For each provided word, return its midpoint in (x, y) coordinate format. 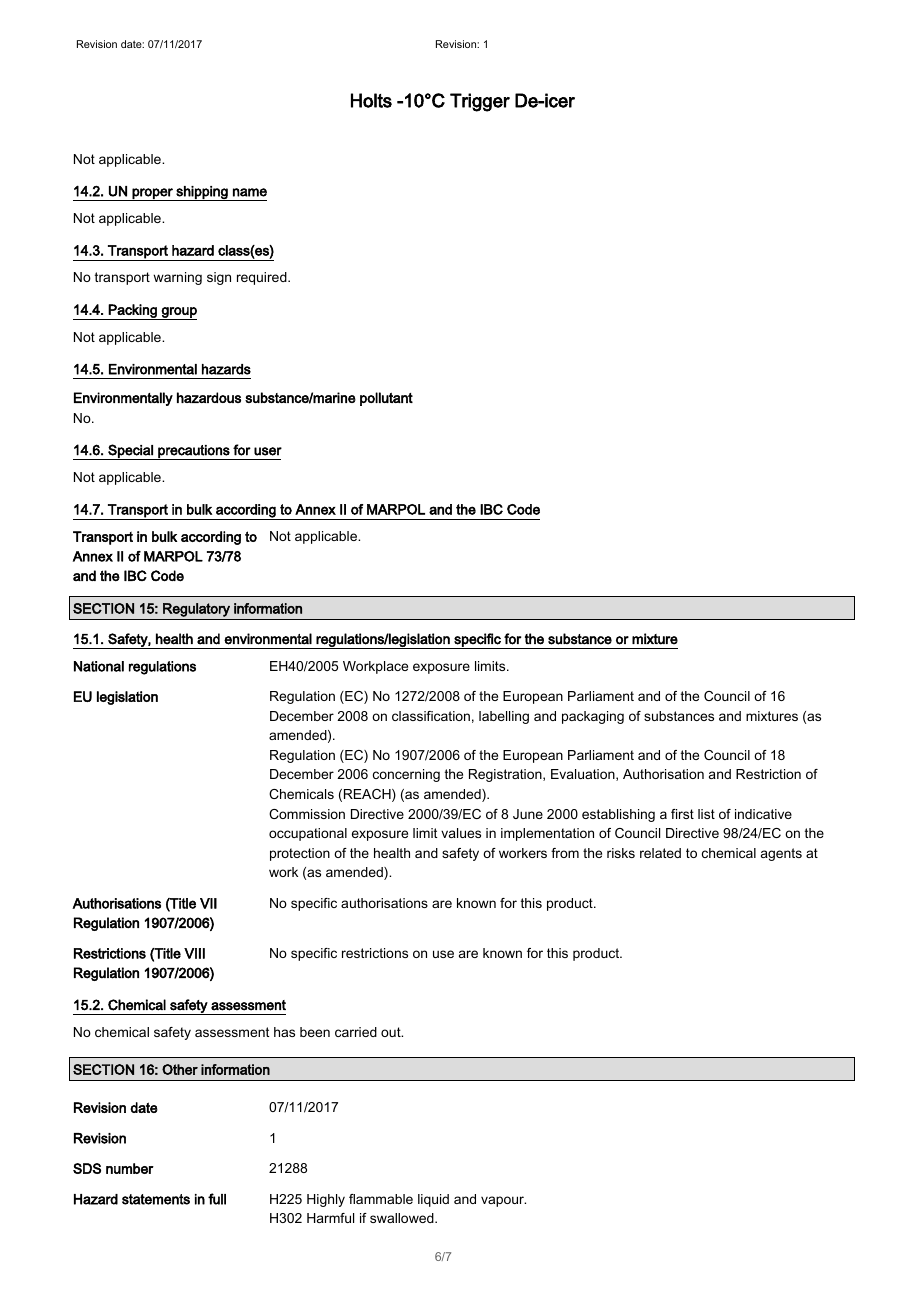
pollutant (386, 399)
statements (156, 1199)
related (660, 853)
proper (152, 194)
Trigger (480, 102)
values (461, 833)
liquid (433, 1200)
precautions (194, 452)
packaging (593, 717)
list (706, 814)
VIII (194, 953)
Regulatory (196, 610)
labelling (504, 717)
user (268, 451)
